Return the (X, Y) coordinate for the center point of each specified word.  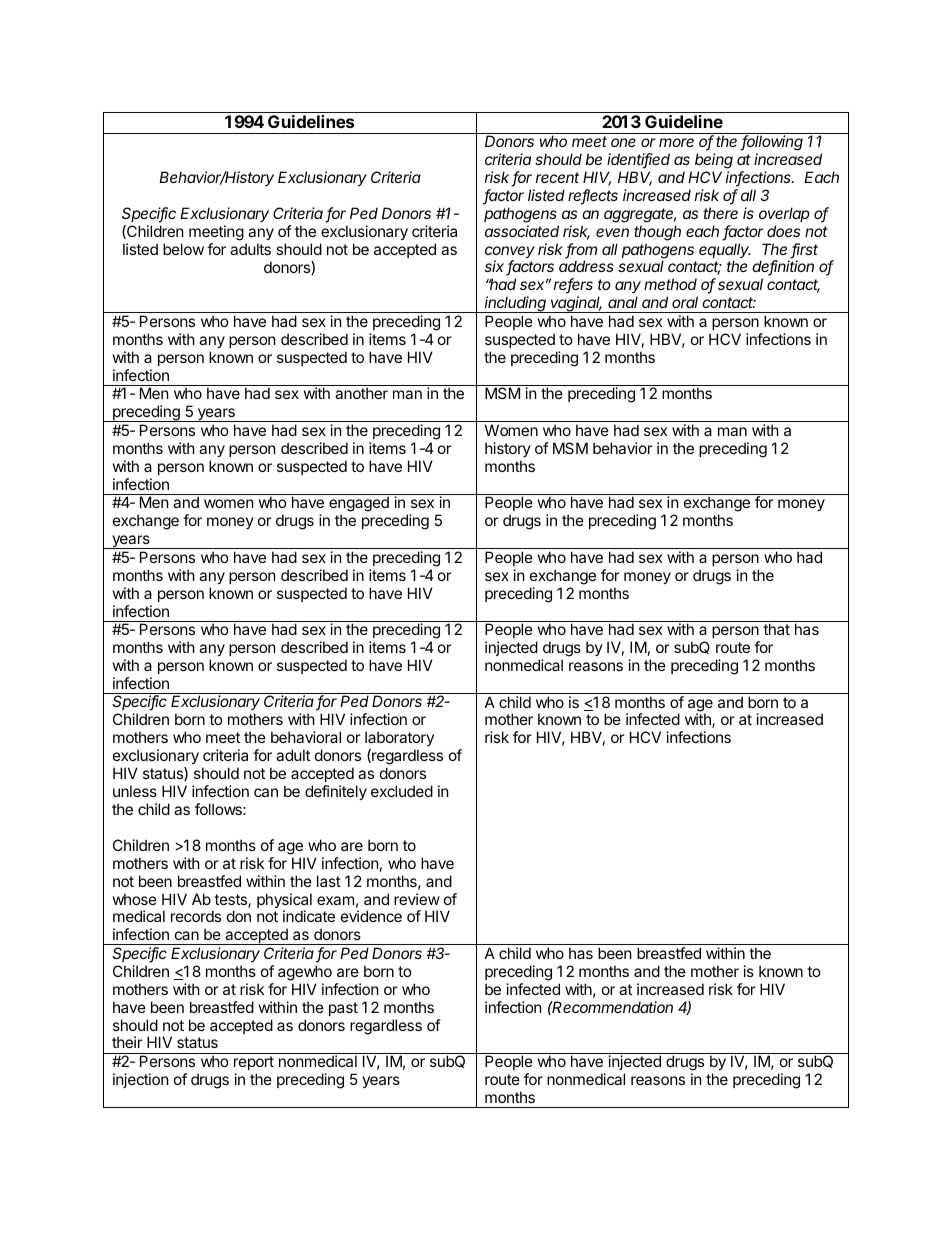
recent (557, 177)
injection (141, 1080)
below (183, 249)
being (714, 161)
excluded (402, 791)
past (343, 1009)
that (776, 629)
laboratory (399, 740)
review (417, 899)
